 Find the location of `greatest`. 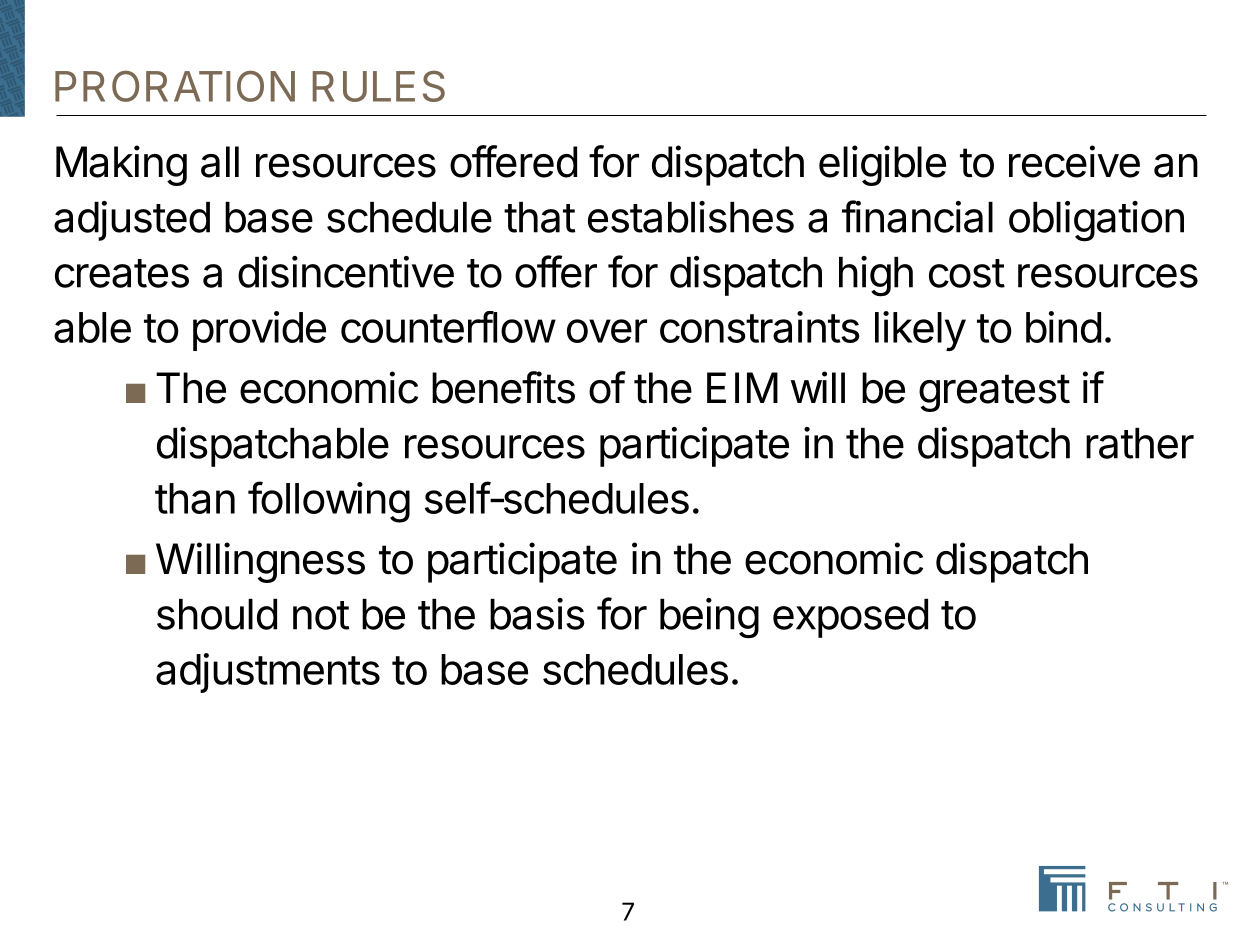

greatest is located at coordinates (994, 393).
